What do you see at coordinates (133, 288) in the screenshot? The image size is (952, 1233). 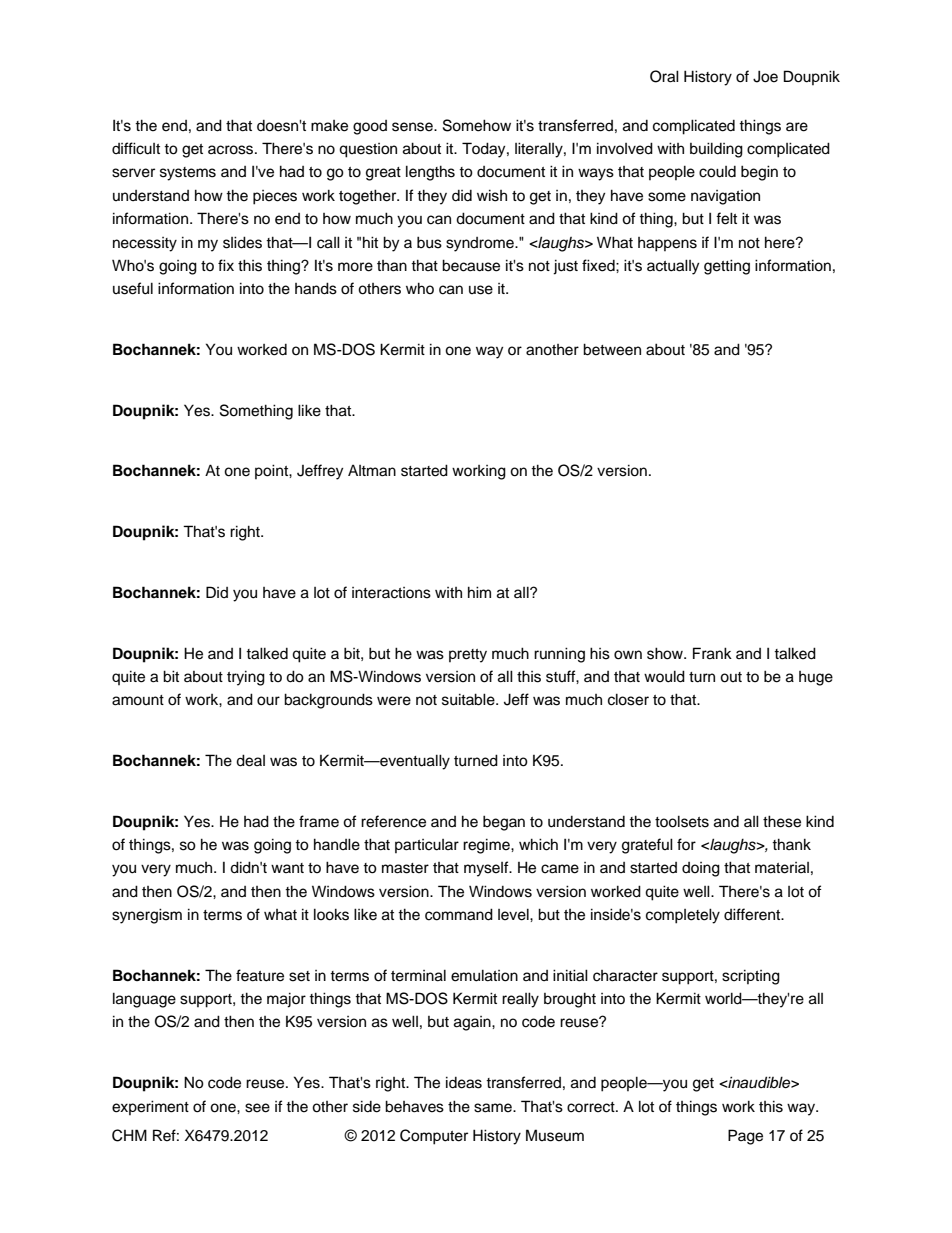 I see `useful` at bounding box center [133, 288].
